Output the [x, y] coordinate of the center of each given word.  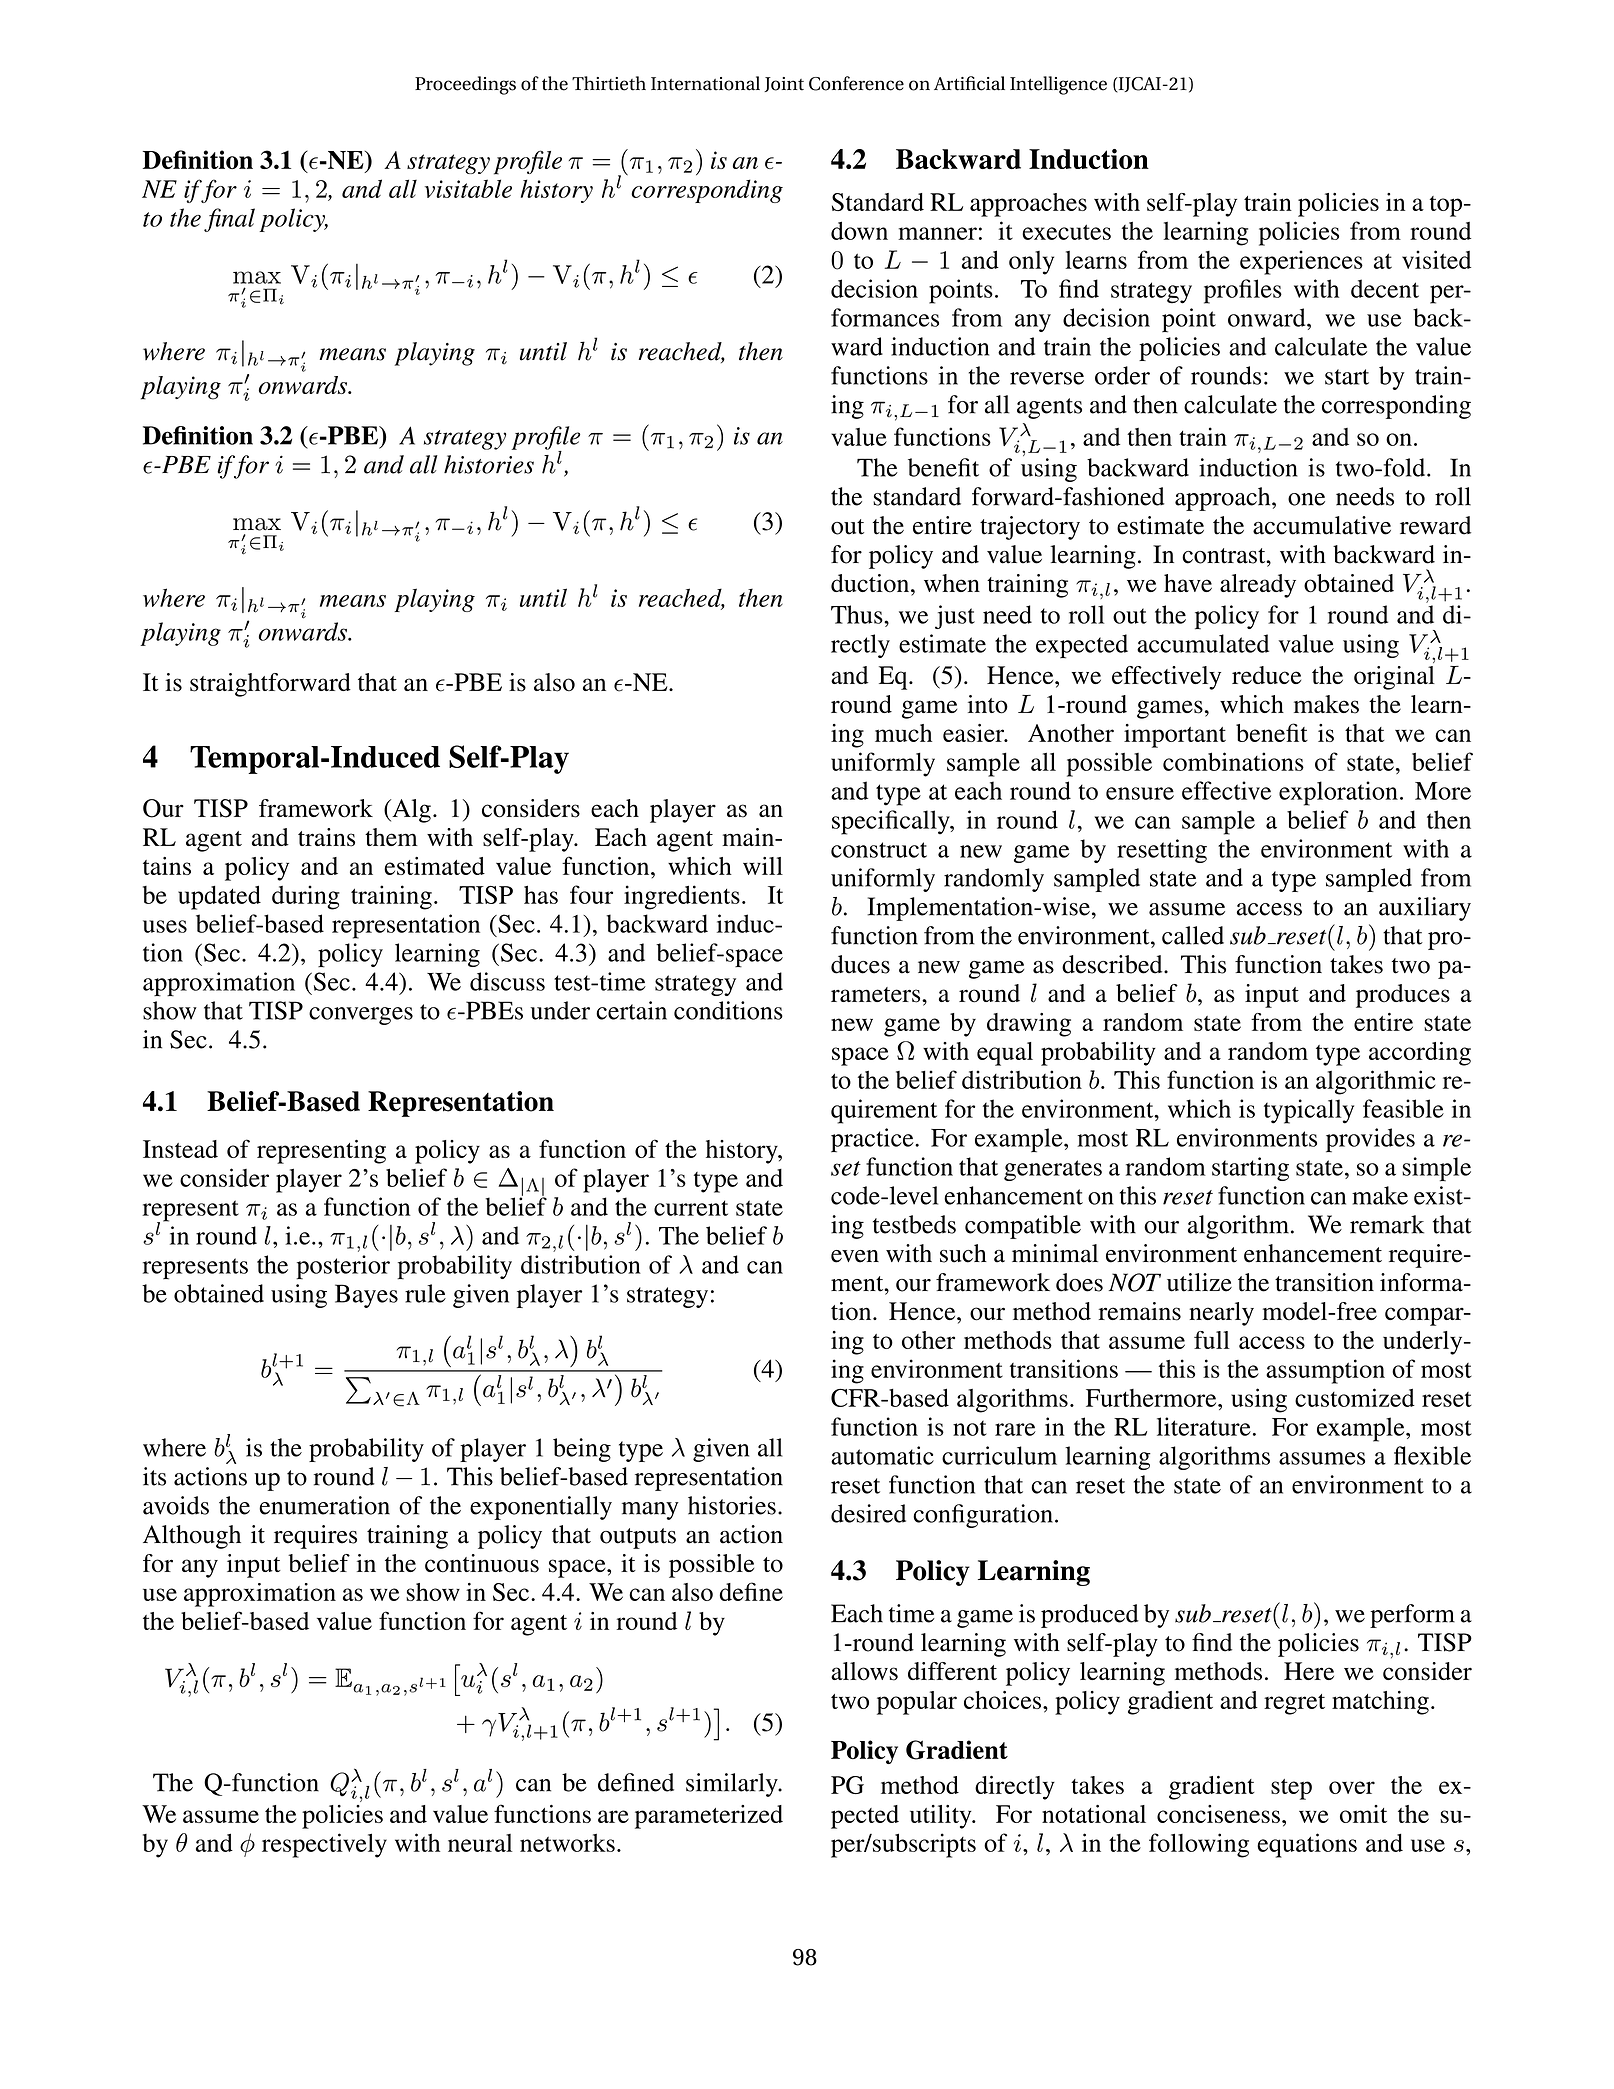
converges [361, 1016]
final [229, 220]
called [1193, 935]
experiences [1301, 262]
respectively [324, 1845]
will [763, 866]
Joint [784, 84]
